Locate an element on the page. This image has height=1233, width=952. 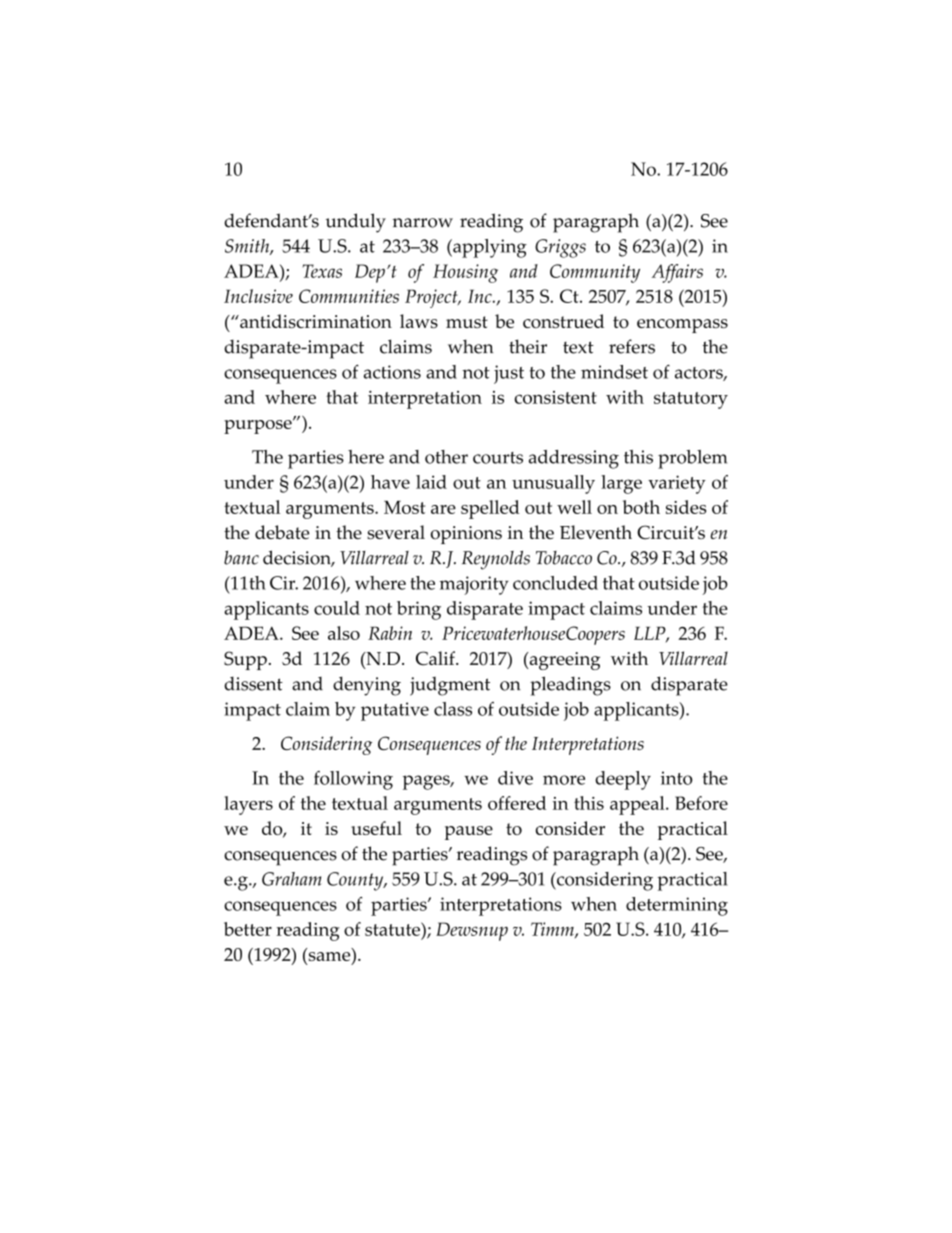
majority is located at coordinates (474, 585).
